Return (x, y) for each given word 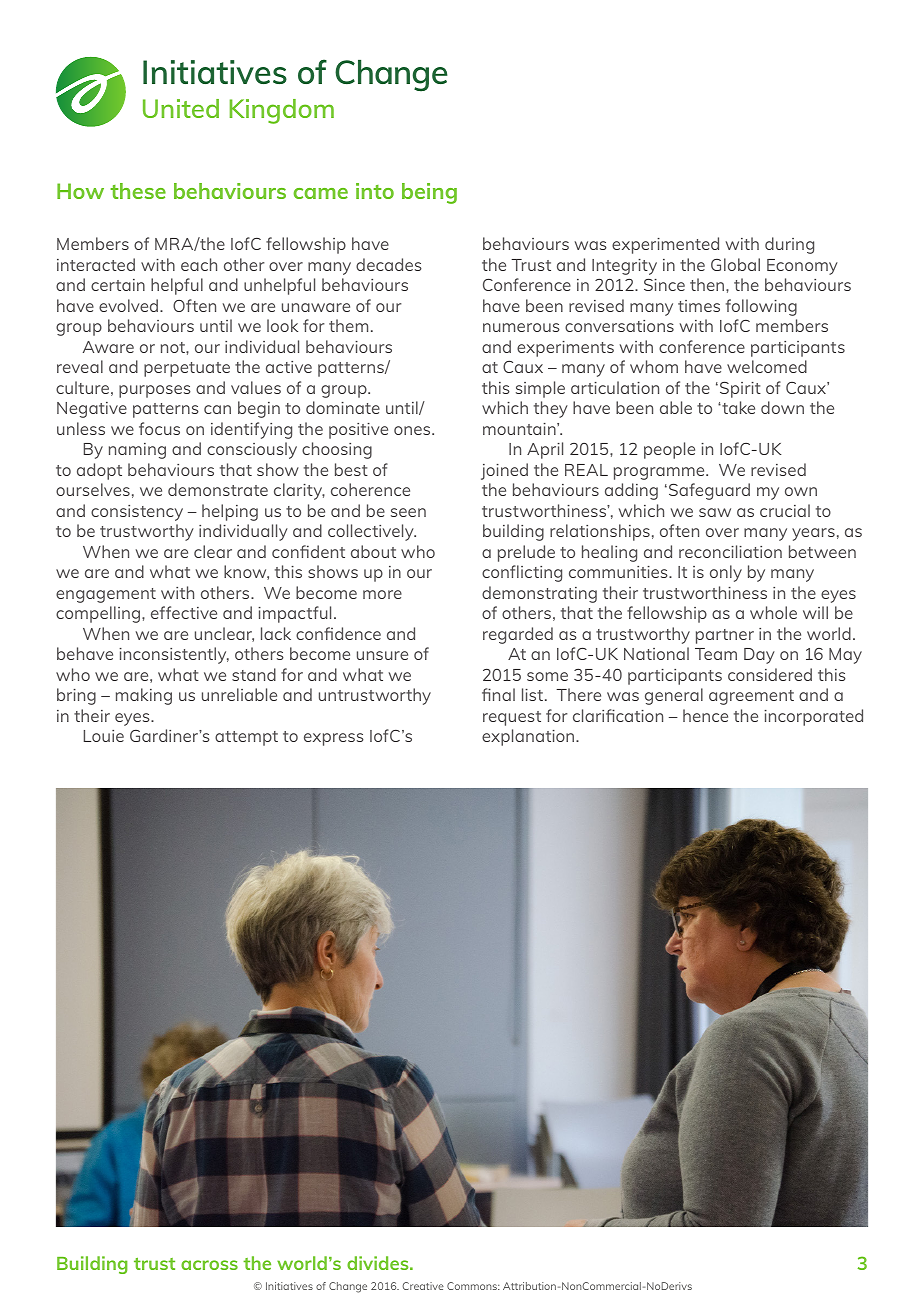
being (429, 193)
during (789, 245)
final (498, 694)
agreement (751, 697)
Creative (423, 1286)
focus (159, 428)
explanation (529, 737)
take (737, 407)
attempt (246, 738)
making (144, 696)
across (209, 1265)
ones (413, 430)
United (181, 108)
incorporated (813, 717)
